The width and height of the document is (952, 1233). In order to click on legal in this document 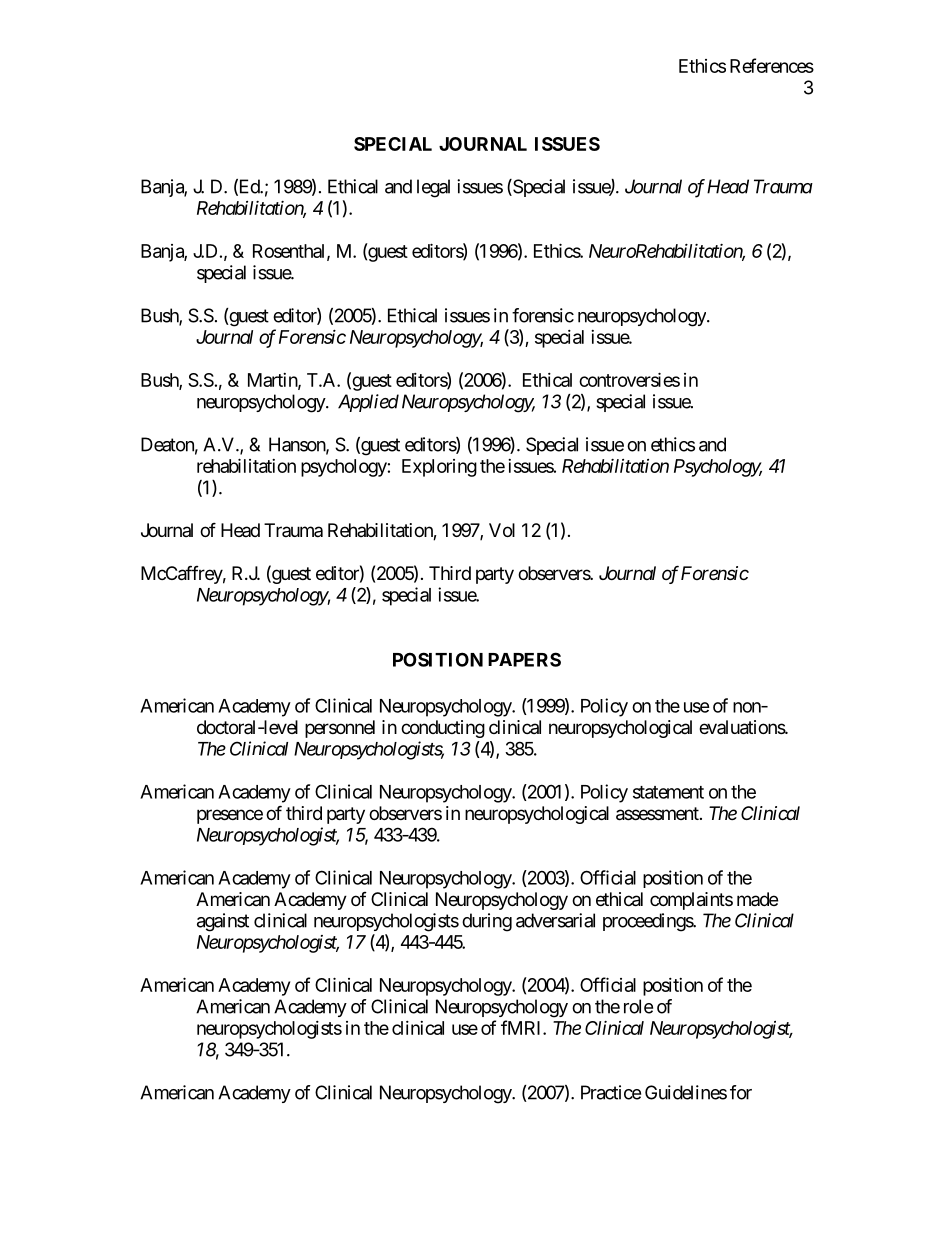, I will do `click(433, 188)`.
